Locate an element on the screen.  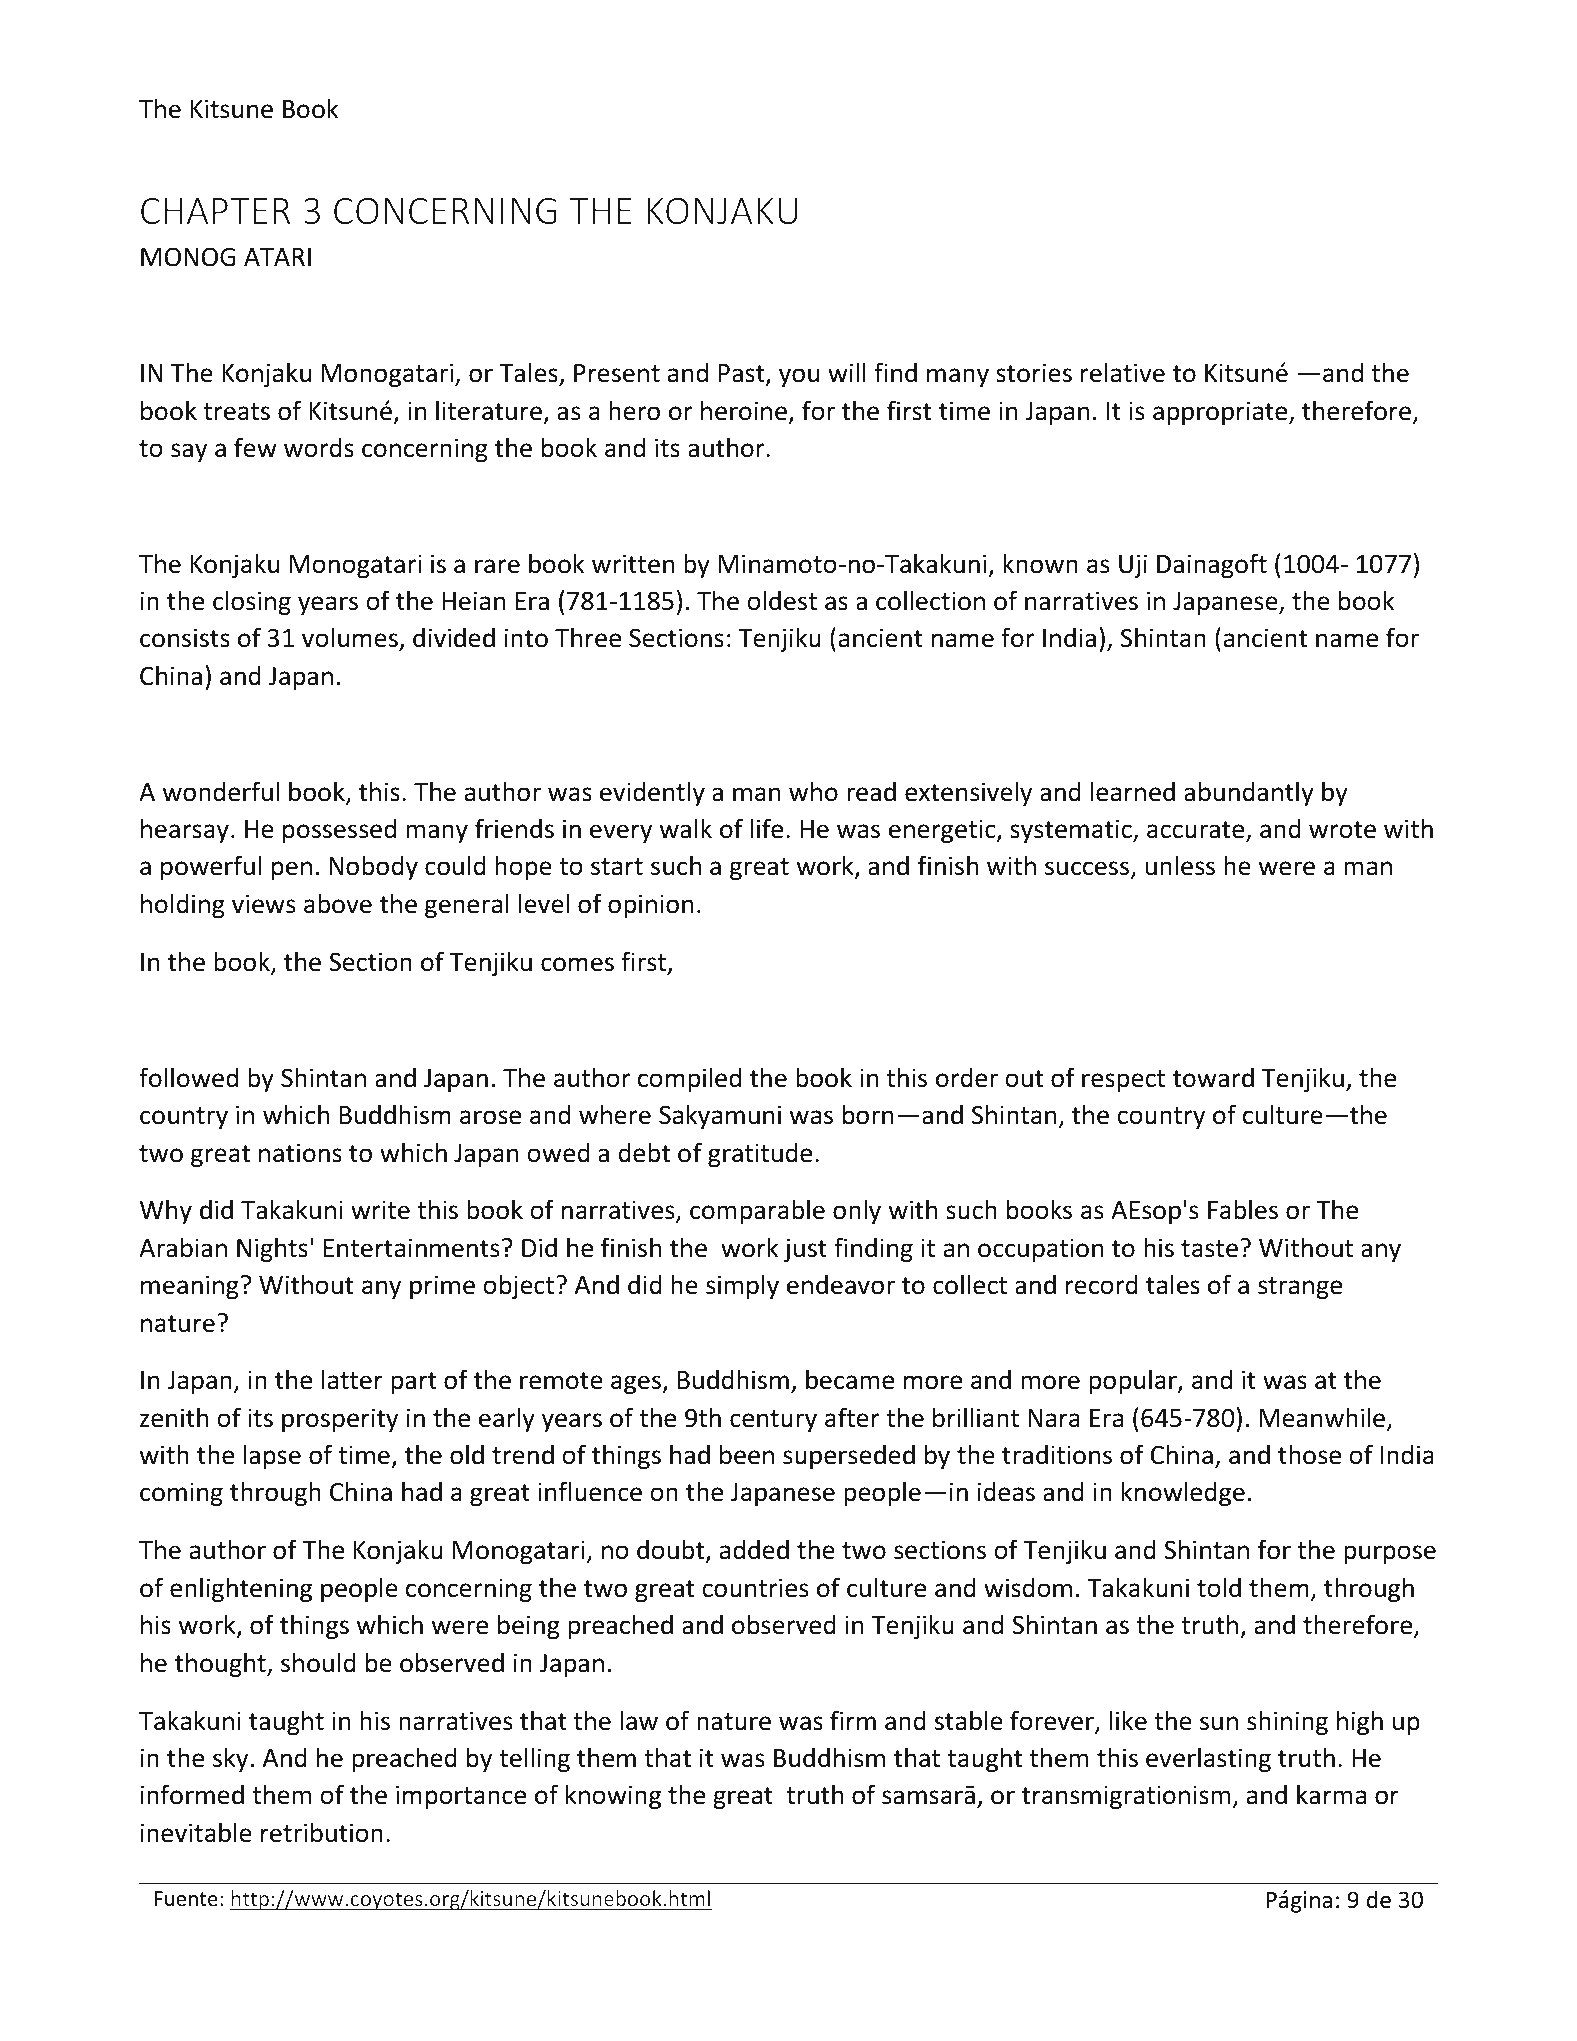
Past is located at coordinates (742, 374).
